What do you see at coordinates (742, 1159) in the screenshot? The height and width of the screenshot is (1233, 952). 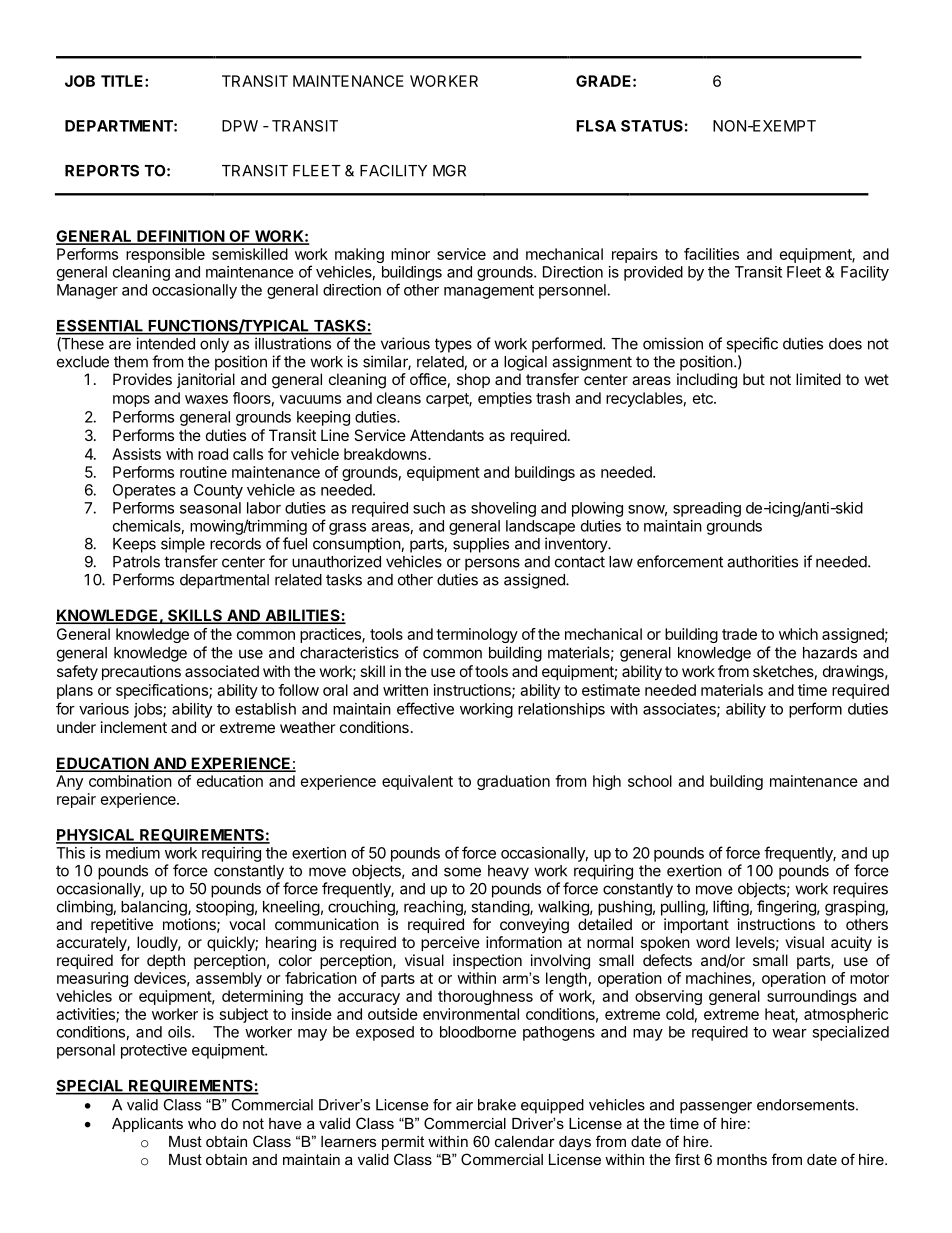 I see `months` at bounding box center [742, 1159].
